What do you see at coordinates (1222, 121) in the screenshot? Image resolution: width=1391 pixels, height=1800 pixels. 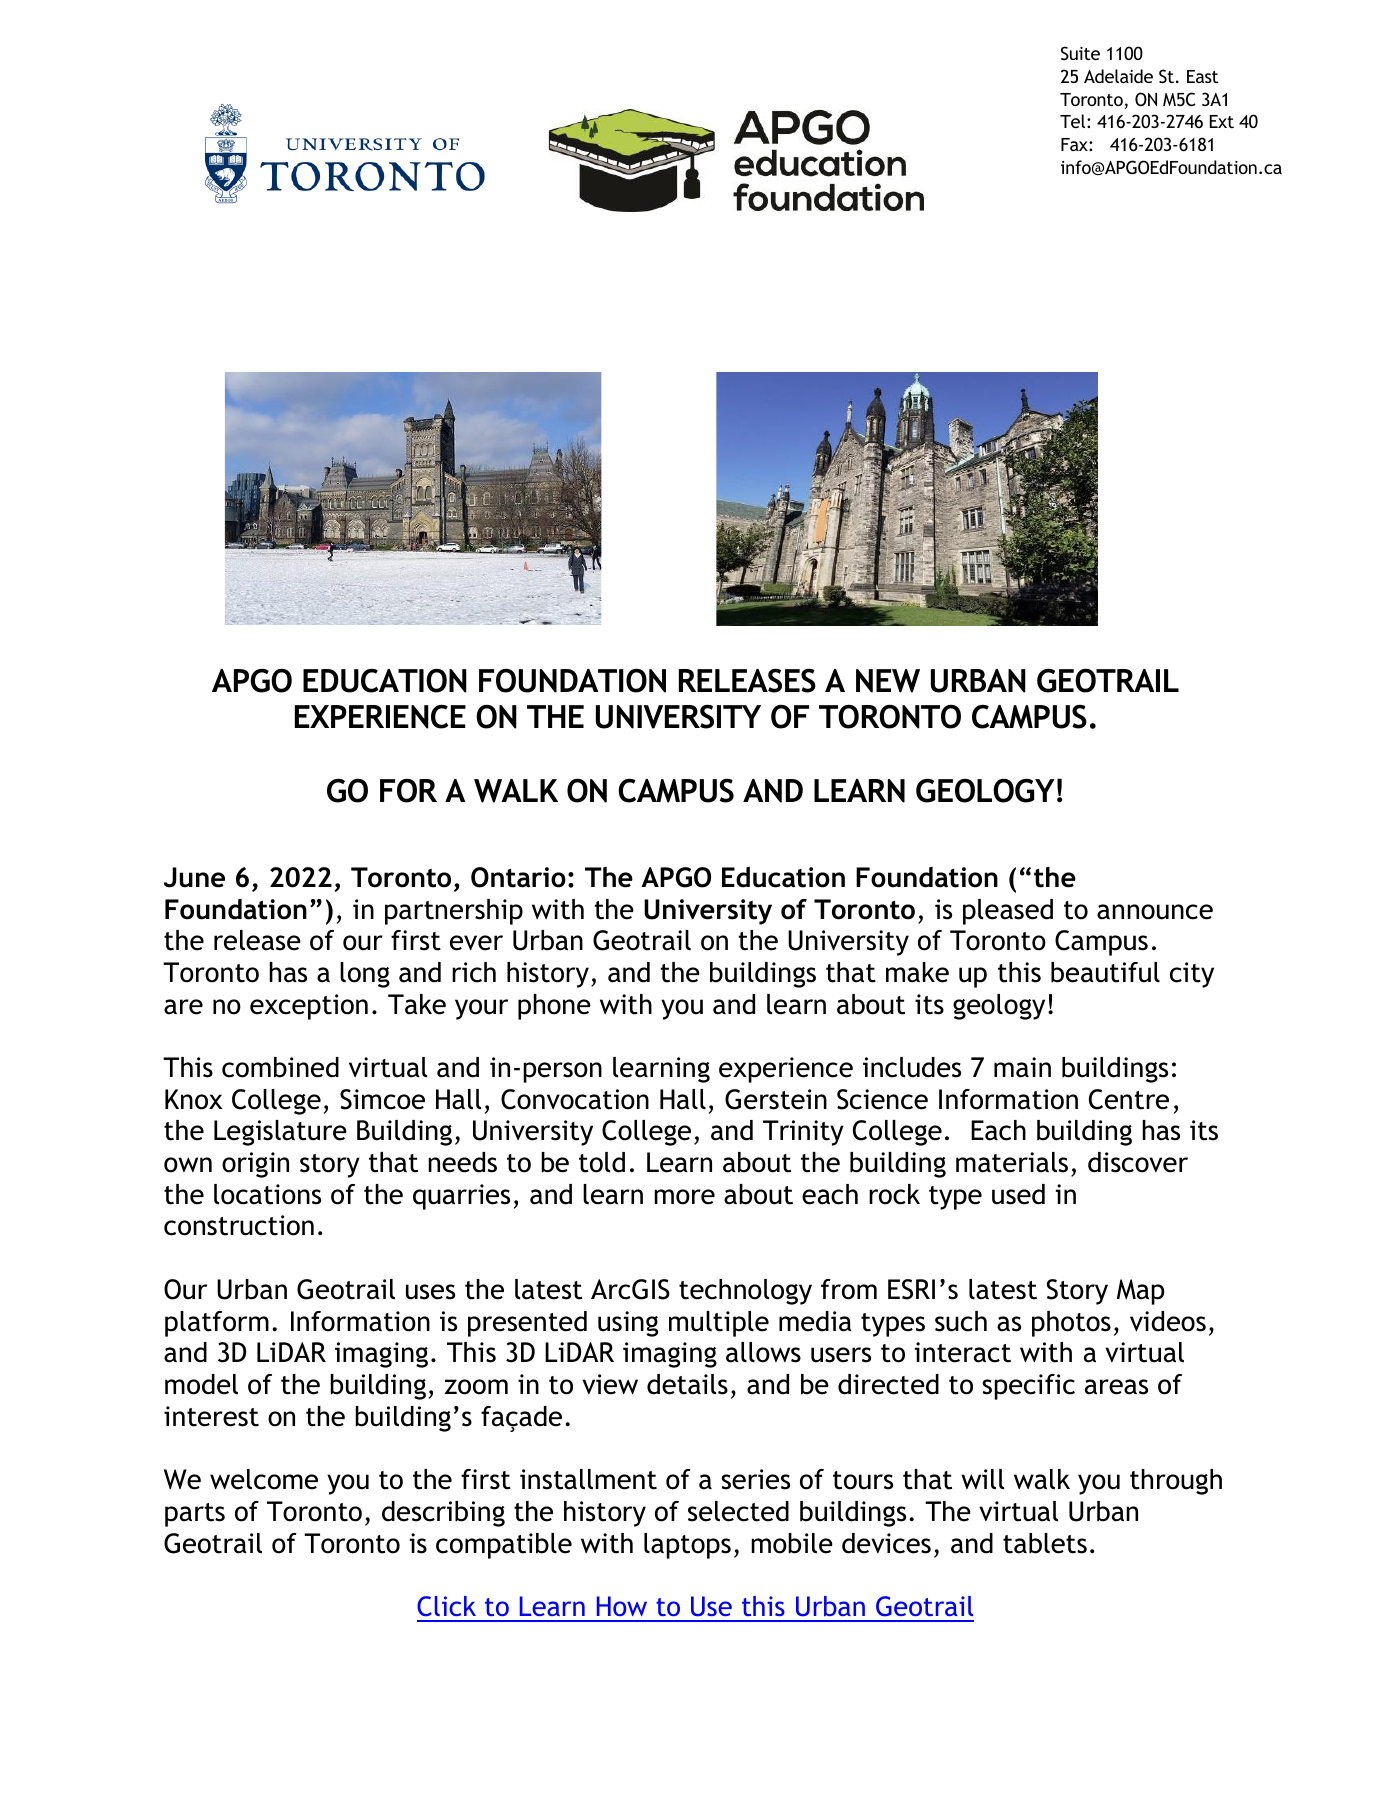 I see `Ext` at bounding box center [1222, 121].
